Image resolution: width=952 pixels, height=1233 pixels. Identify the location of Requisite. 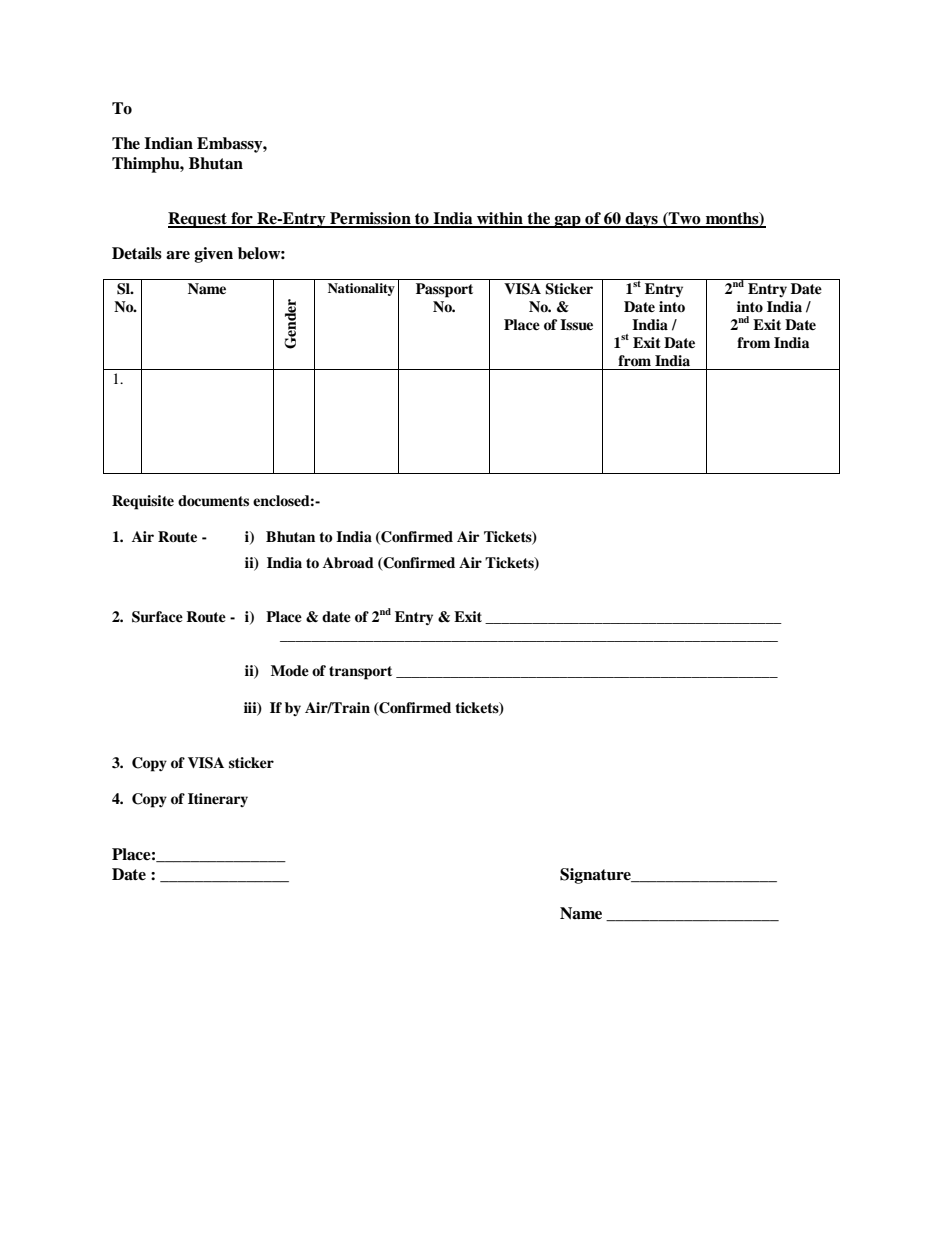
(143, 502).
